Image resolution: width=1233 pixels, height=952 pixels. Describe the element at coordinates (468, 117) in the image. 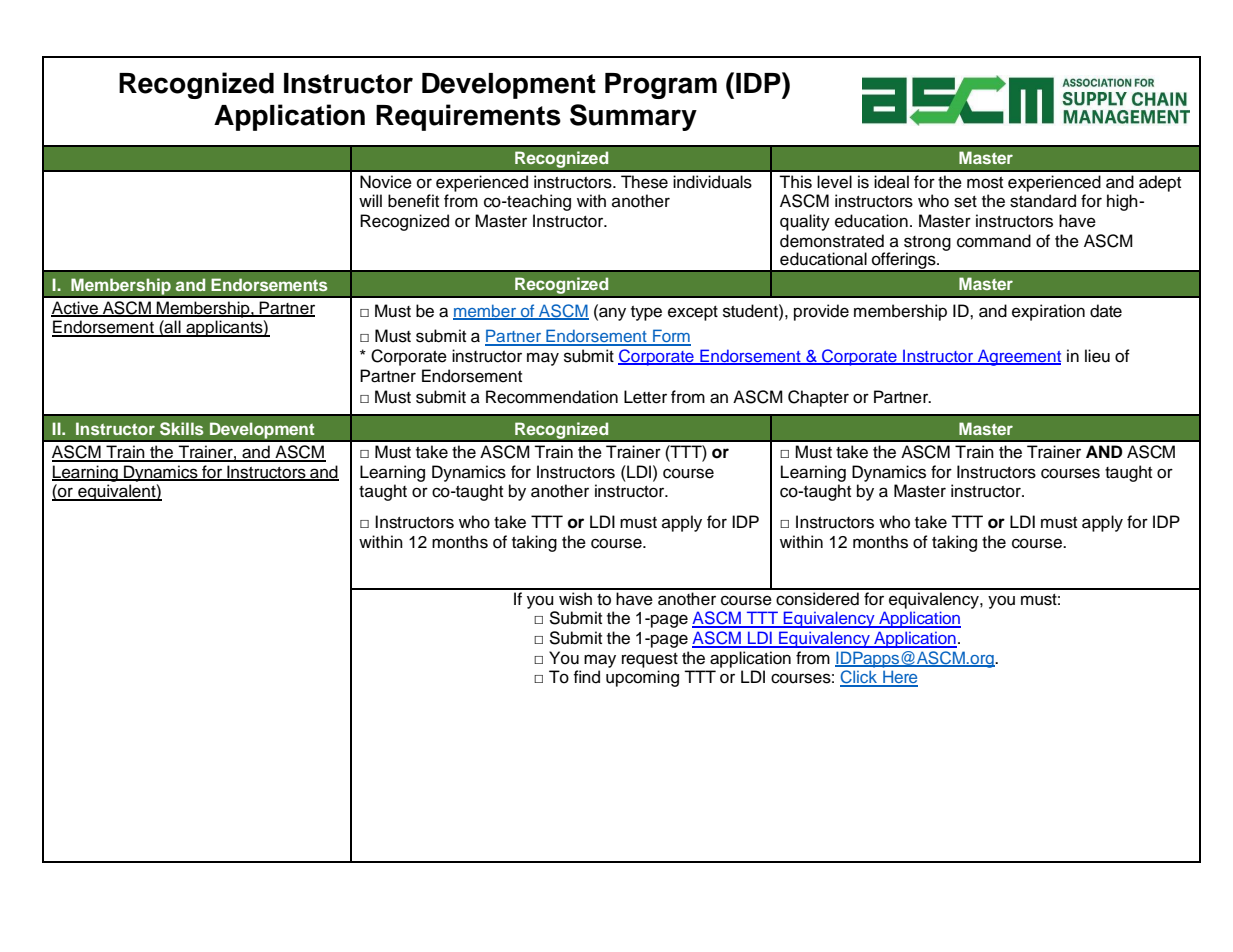

I see `Requirements` at that location.
